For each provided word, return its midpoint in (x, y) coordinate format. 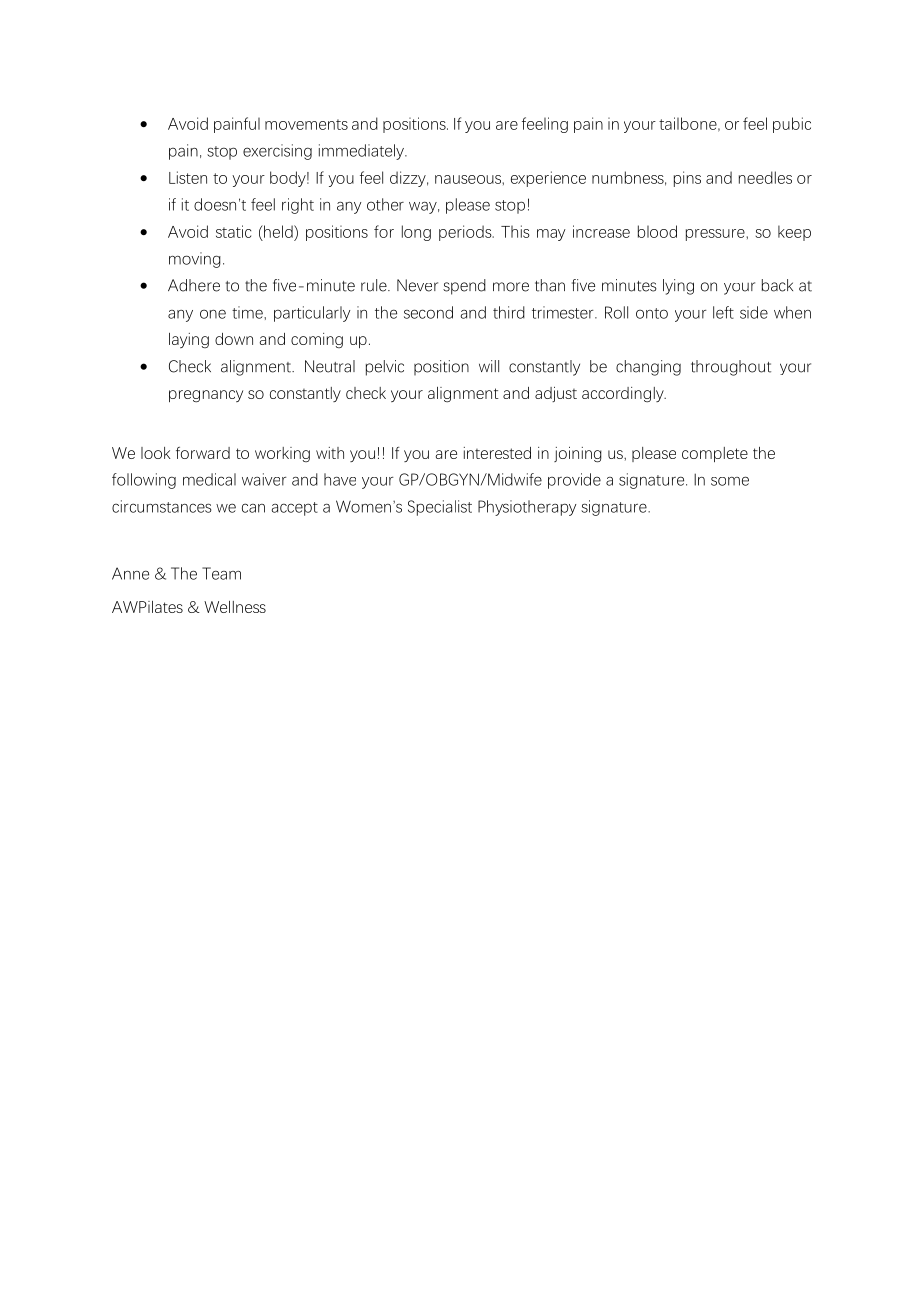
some (730, 481)
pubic (792, 125)
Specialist (440, 508)
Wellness (235, 607)
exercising (277, 152)
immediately (362, 152)
